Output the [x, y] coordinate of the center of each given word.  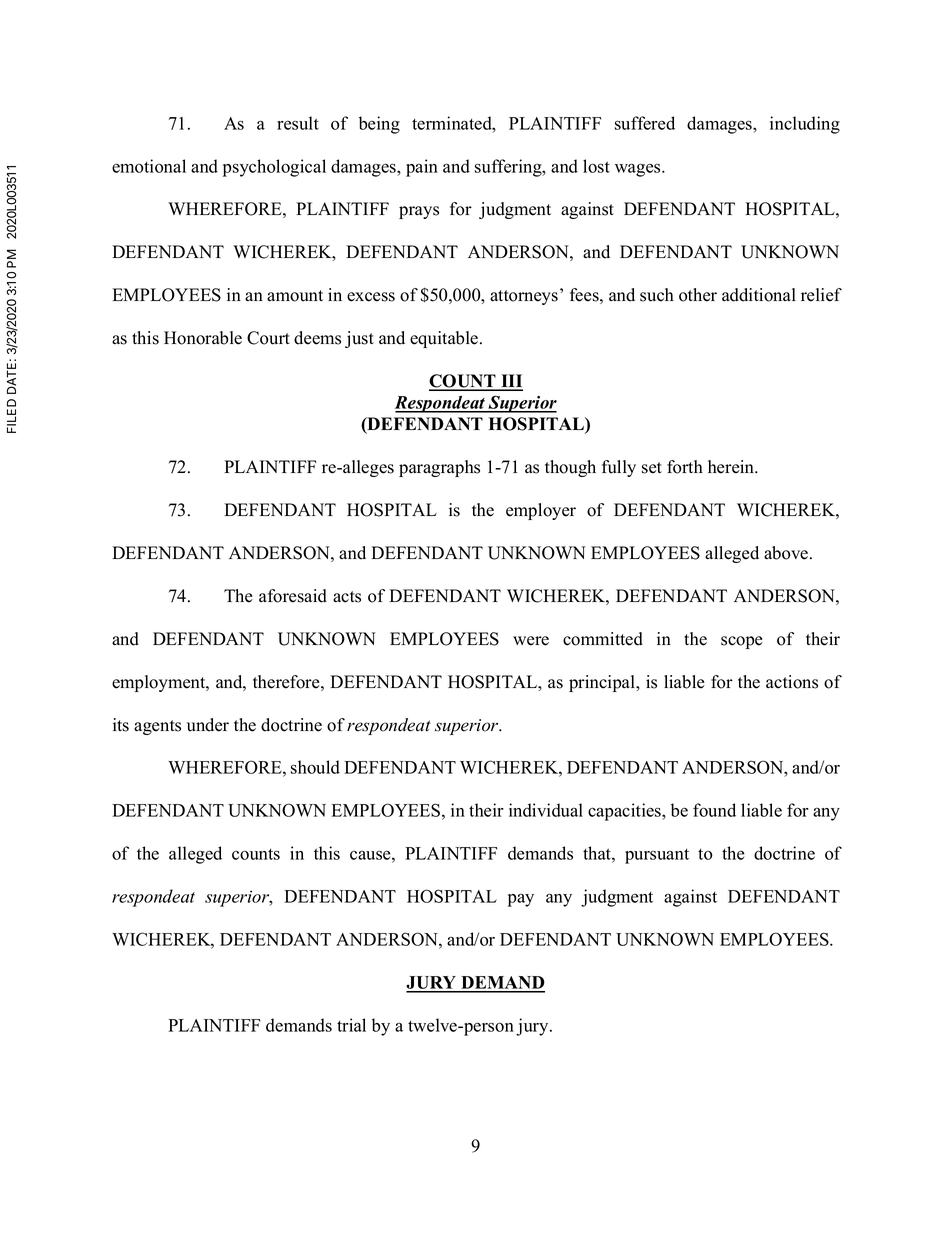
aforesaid [293, 596]
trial [351, 1025]
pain [422, 168]
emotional [149, 166]
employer [541, 511]
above [787, 553]
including [805, 125]
